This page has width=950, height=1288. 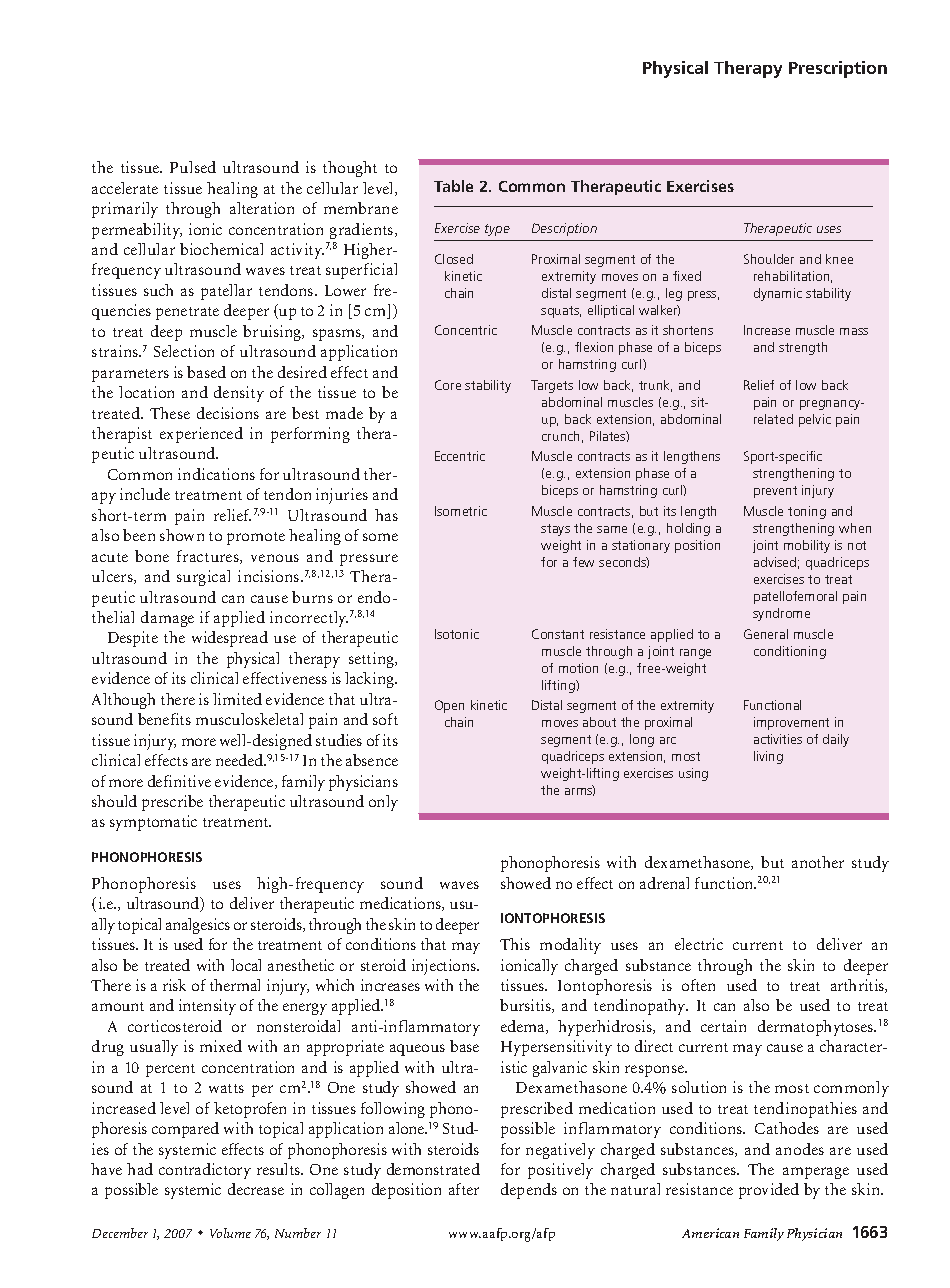 I want to click on Table, so click(x=453, y=186).
